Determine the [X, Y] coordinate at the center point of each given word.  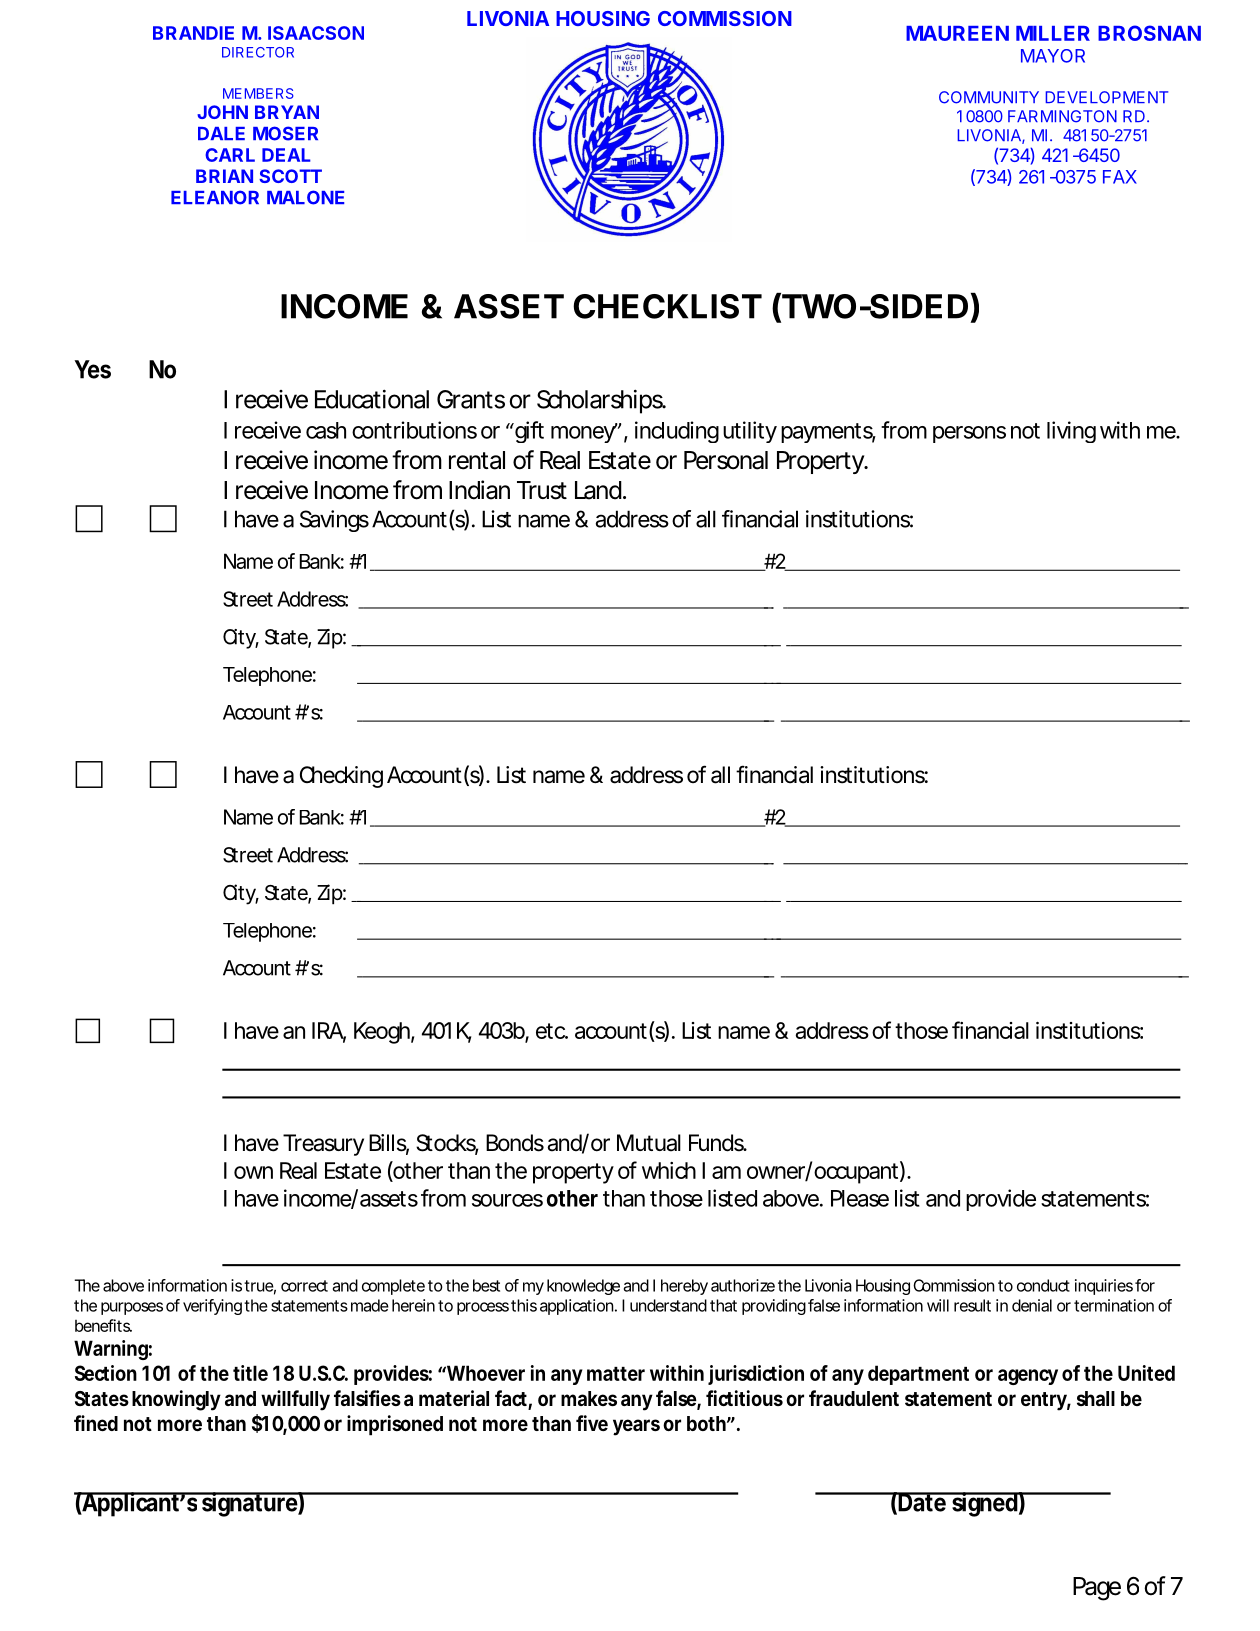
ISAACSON [316, 33]
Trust [542, 490]
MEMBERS [258, 93]
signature [249, 1504]
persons [969, 434]
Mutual [649, 1143]
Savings [334, 521]
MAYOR [1053, 56]
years [636, 1427]
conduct [1043, 1285]
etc [551, 1031]
